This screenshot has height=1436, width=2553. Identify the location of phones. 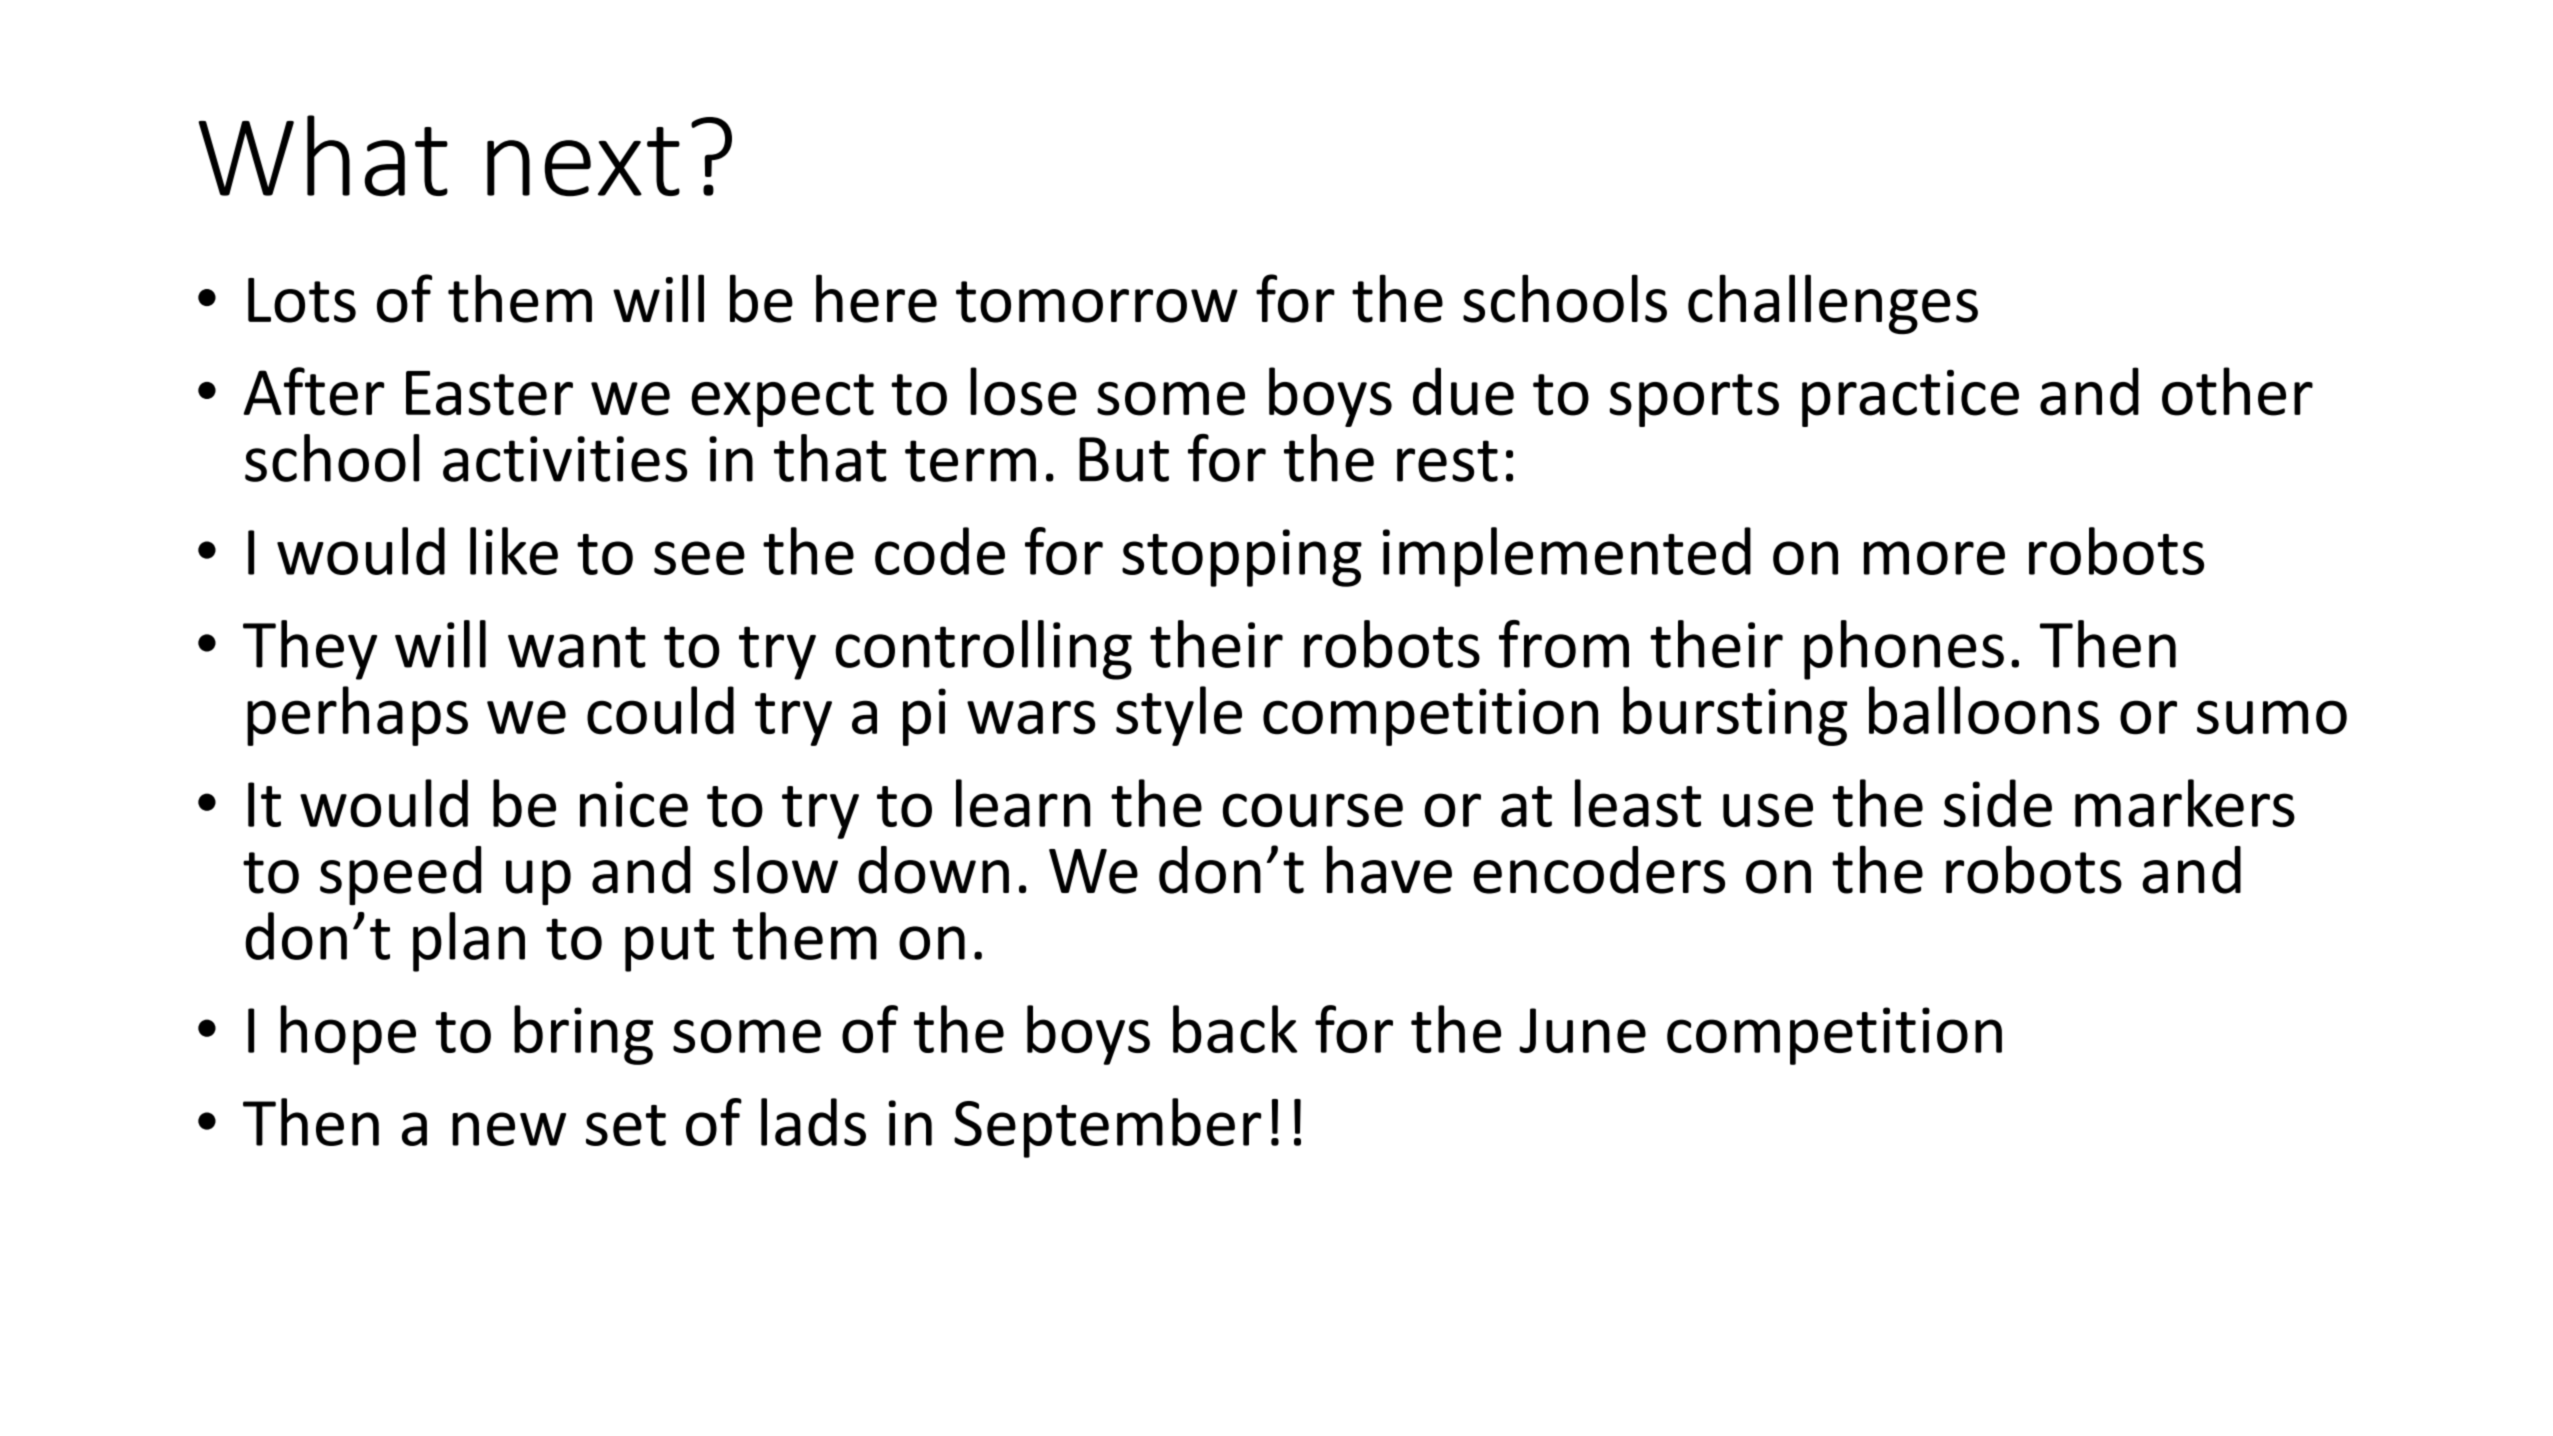
(1904, 650).
